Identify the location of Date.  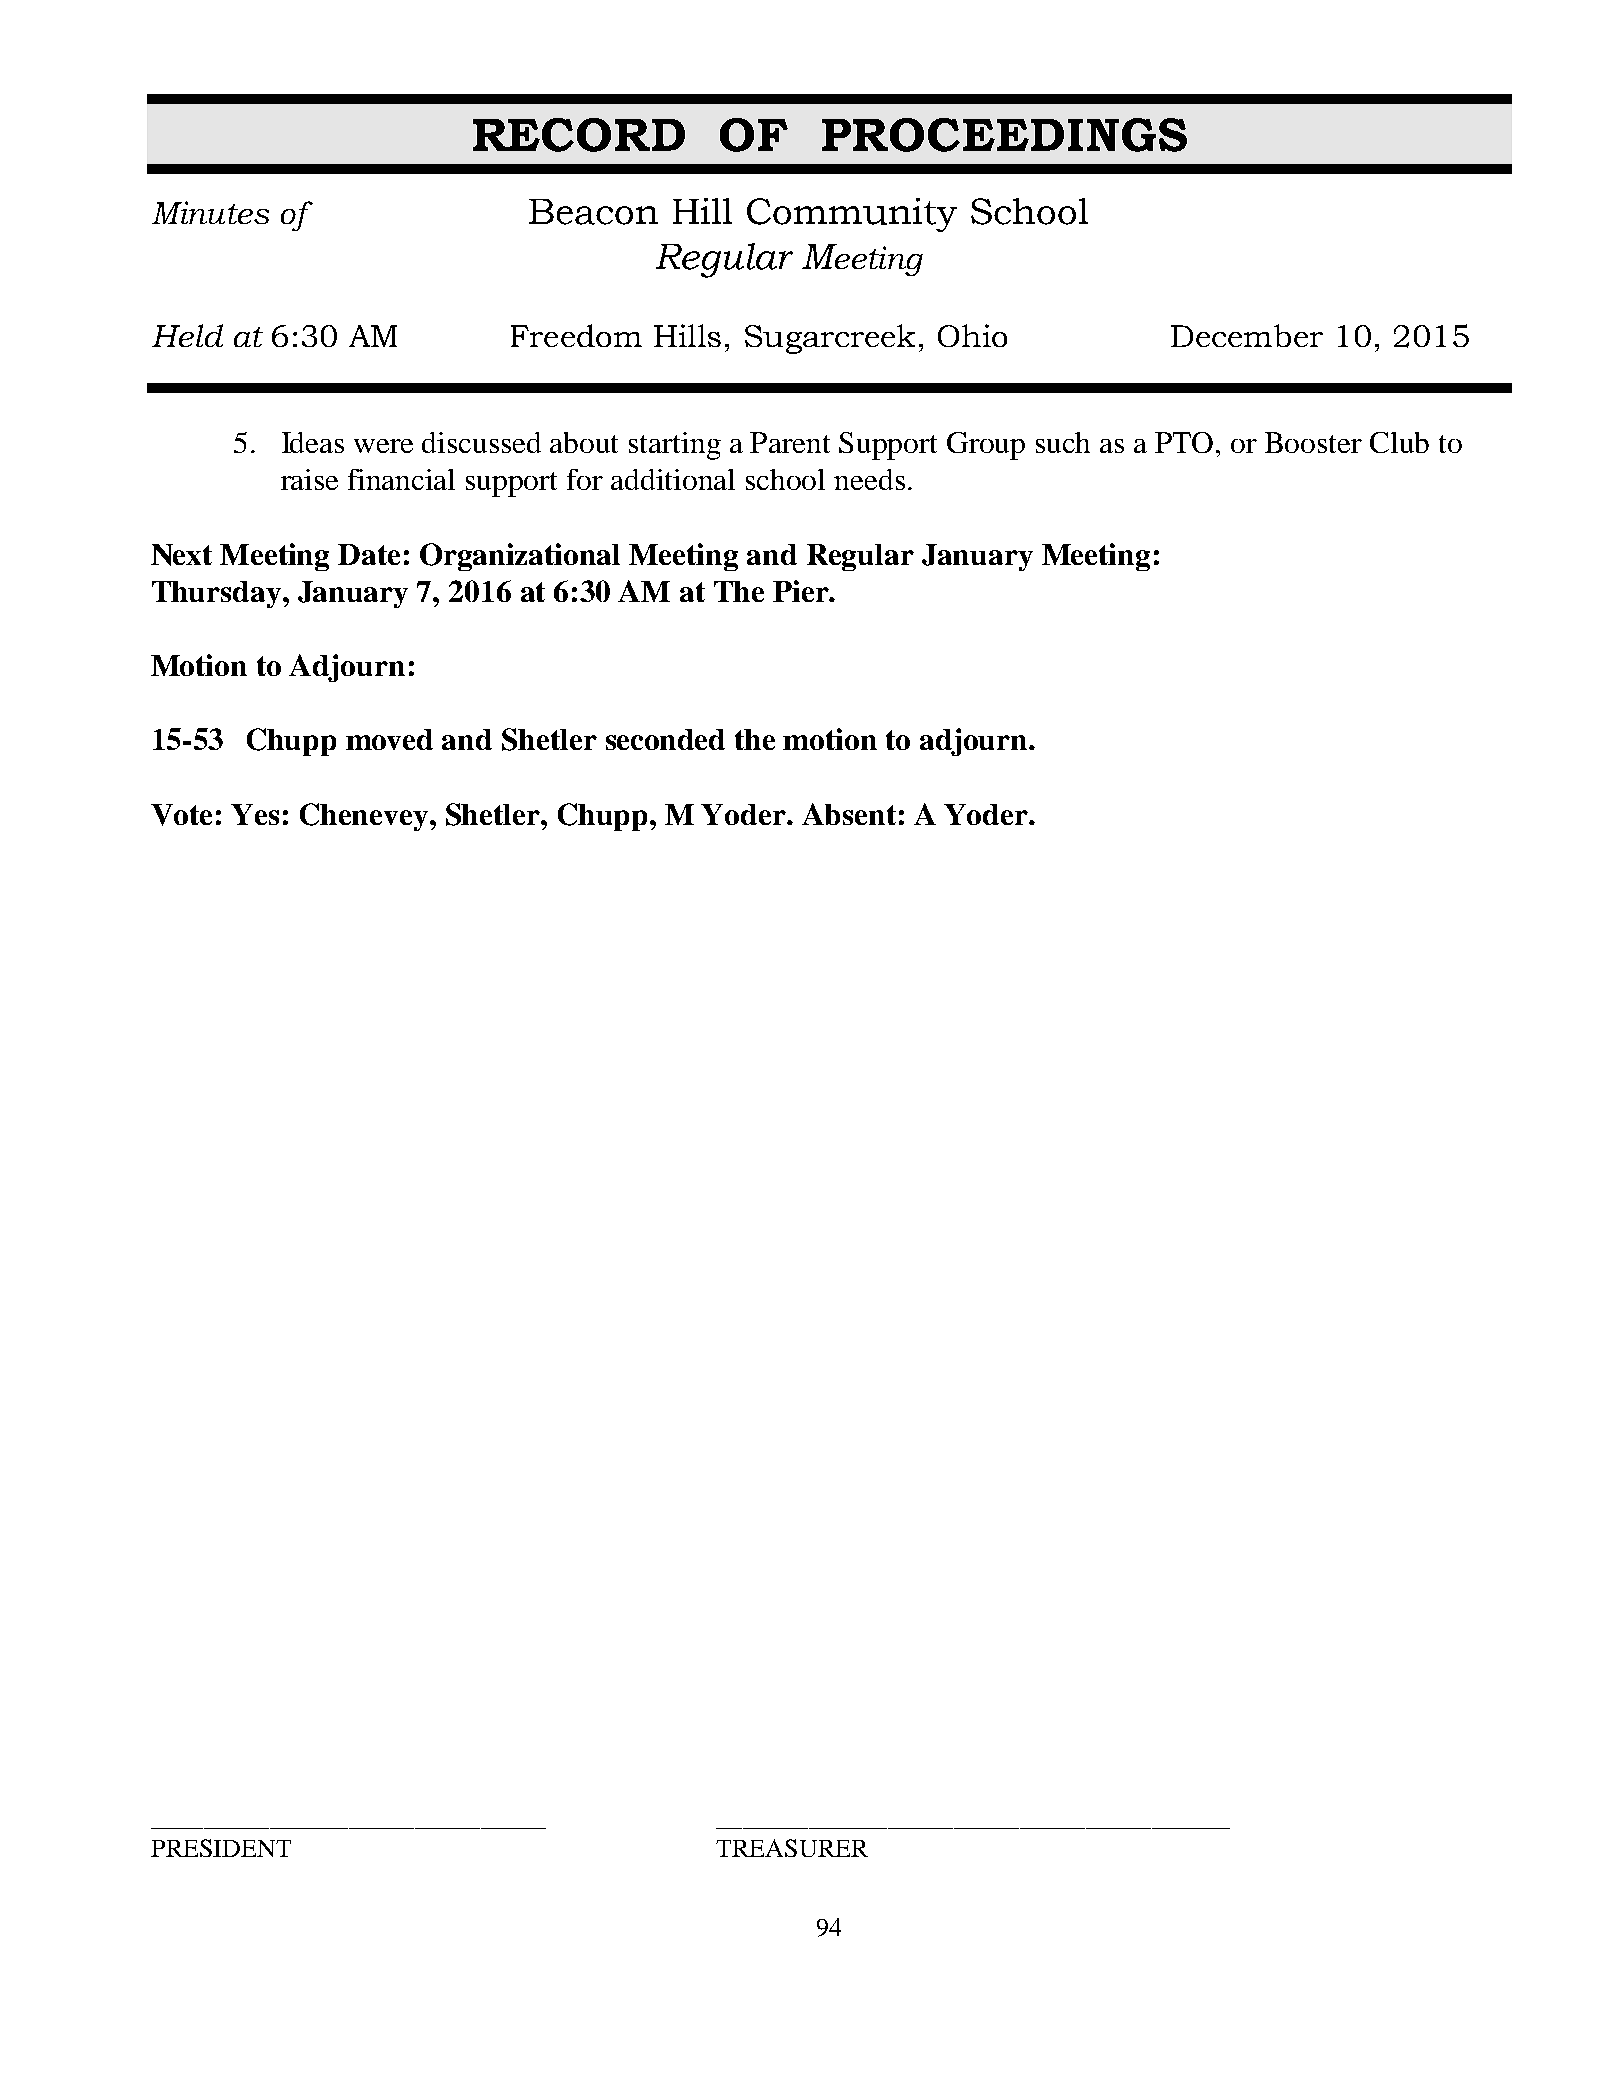
(369, 554).
